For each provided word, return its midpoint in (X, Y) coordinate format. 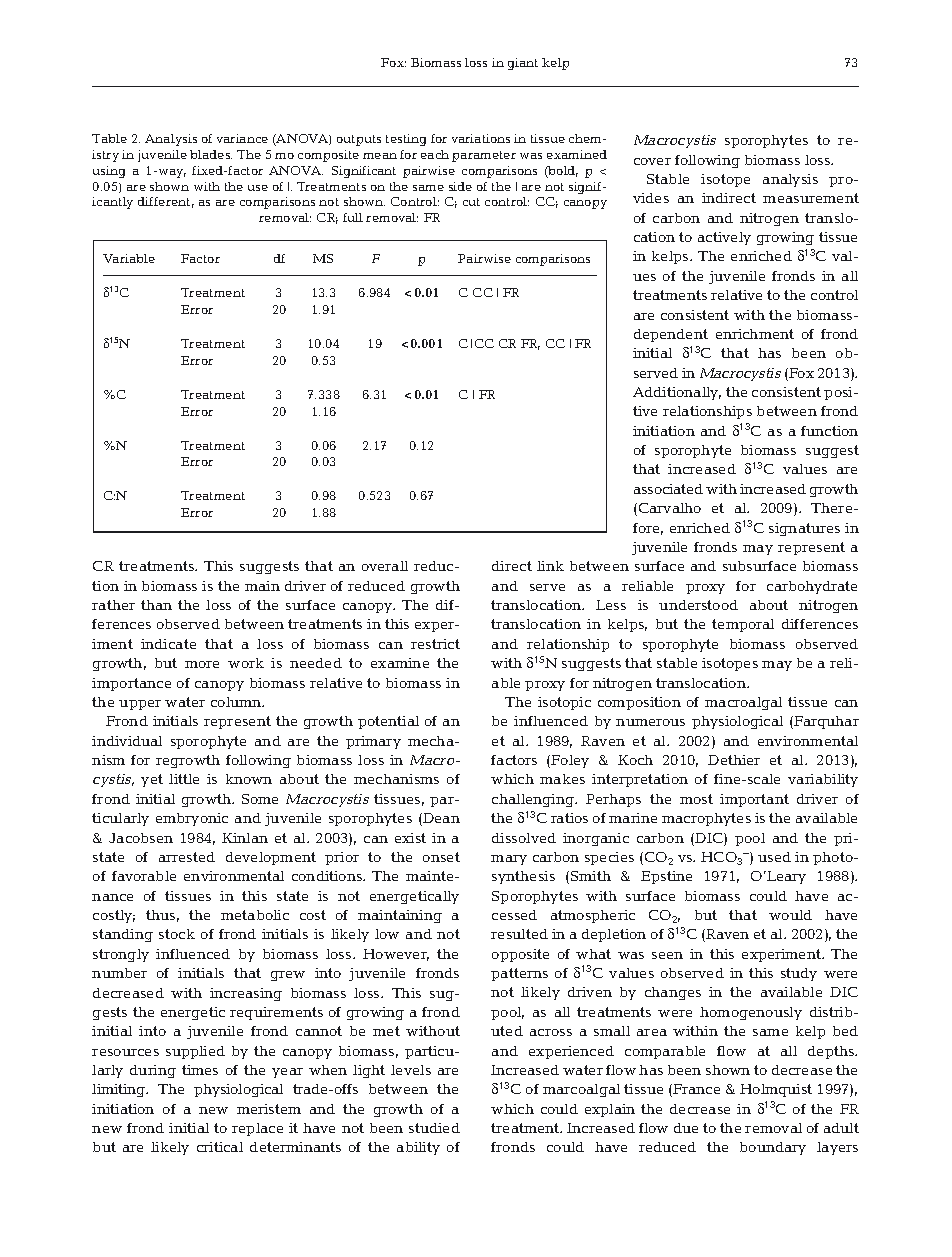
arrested (187, 857)
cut (471, 202)
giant (523, 64)
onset (441, 857)
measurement (811, 198)
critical (220, 1147)
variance (242, 138)
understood (698, 605)
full (353, 217)
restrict (435, 644)
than (156, 605)
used (774, 857)
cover (652, 161)
